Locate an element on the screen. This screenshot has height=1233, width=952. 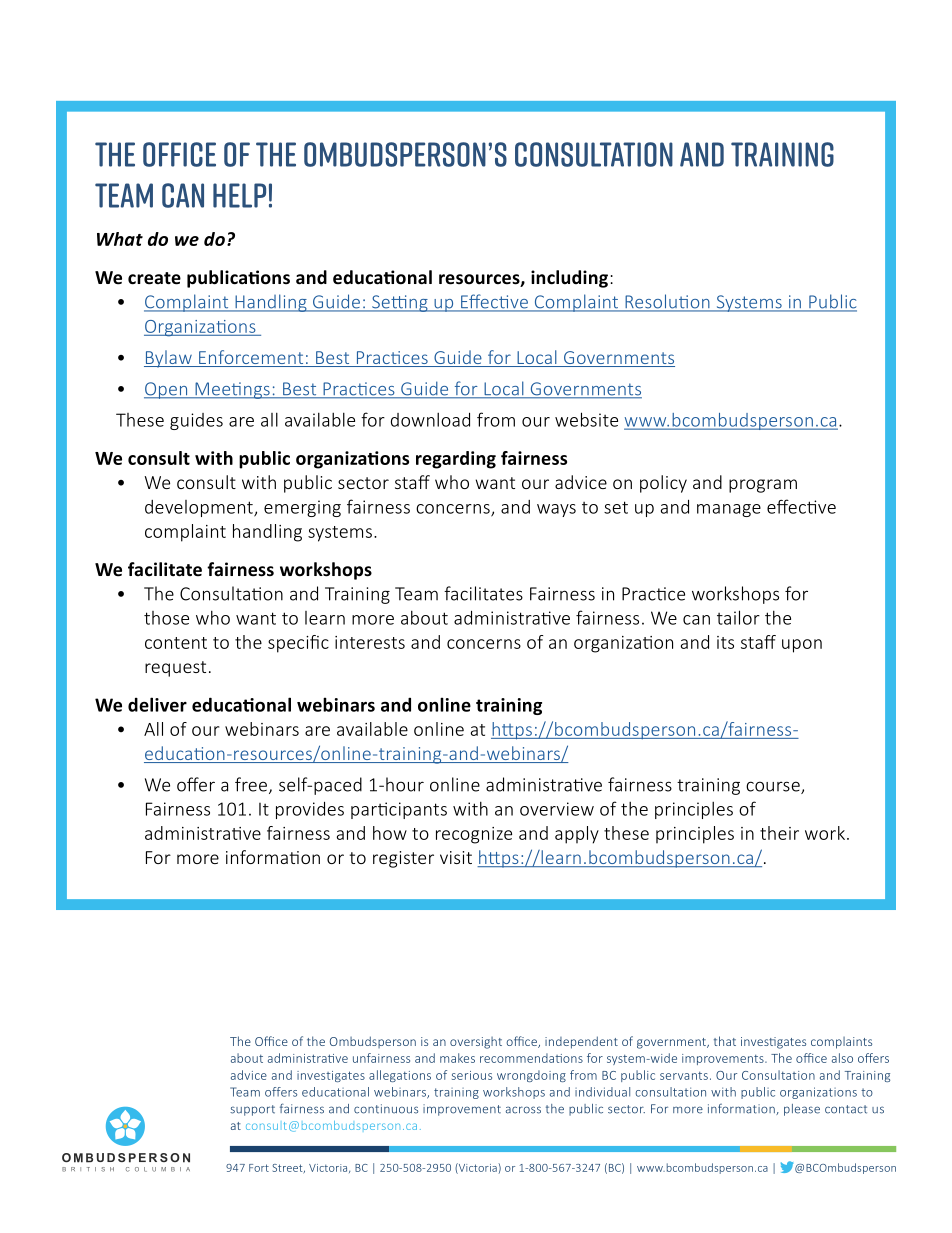
interests is located at coordinates (370, 642).
